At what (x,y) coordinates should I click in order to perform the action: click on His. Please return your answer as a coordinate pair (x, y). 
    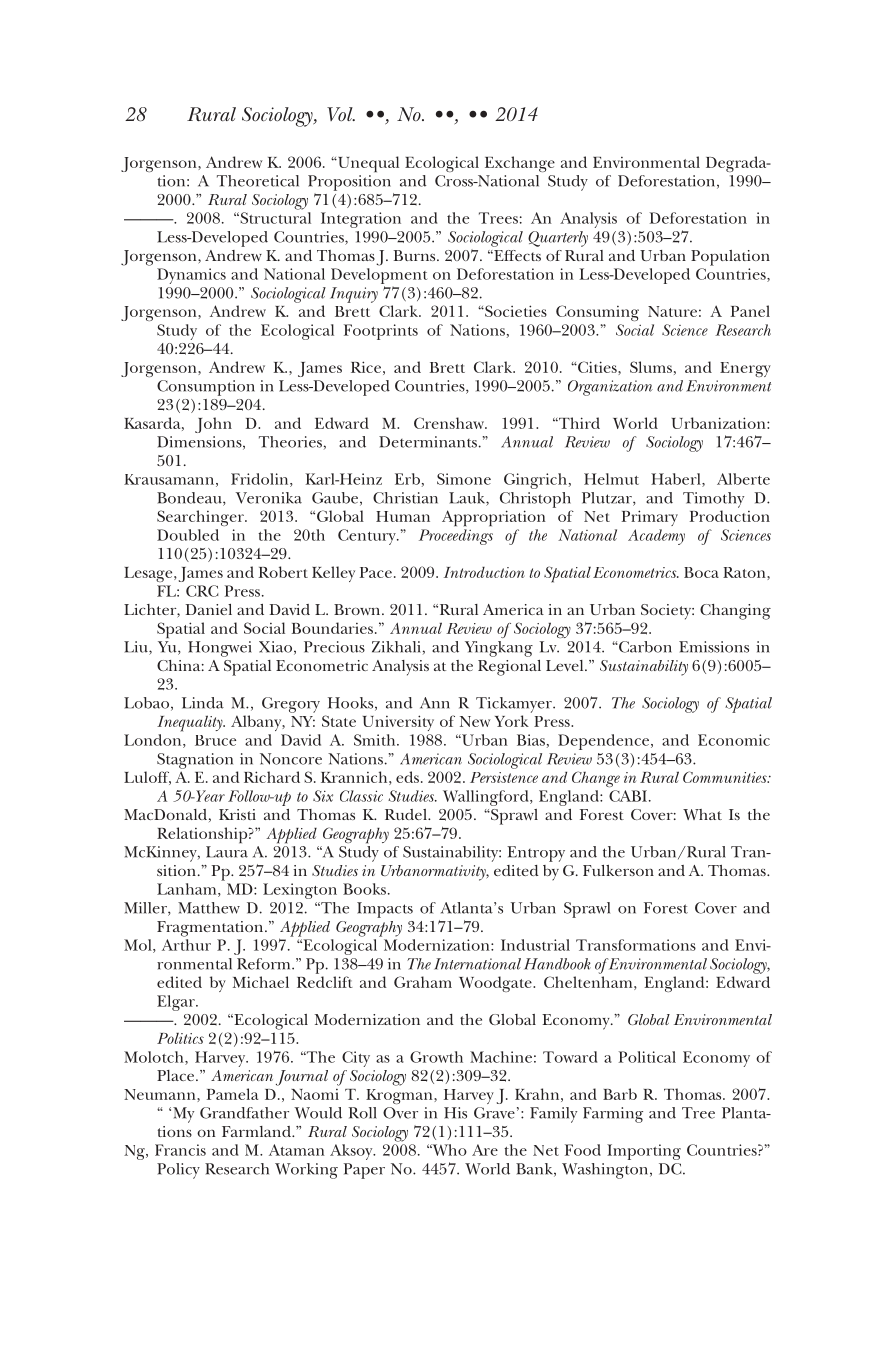
    Looking at the image, I should click on (455, 1113).
